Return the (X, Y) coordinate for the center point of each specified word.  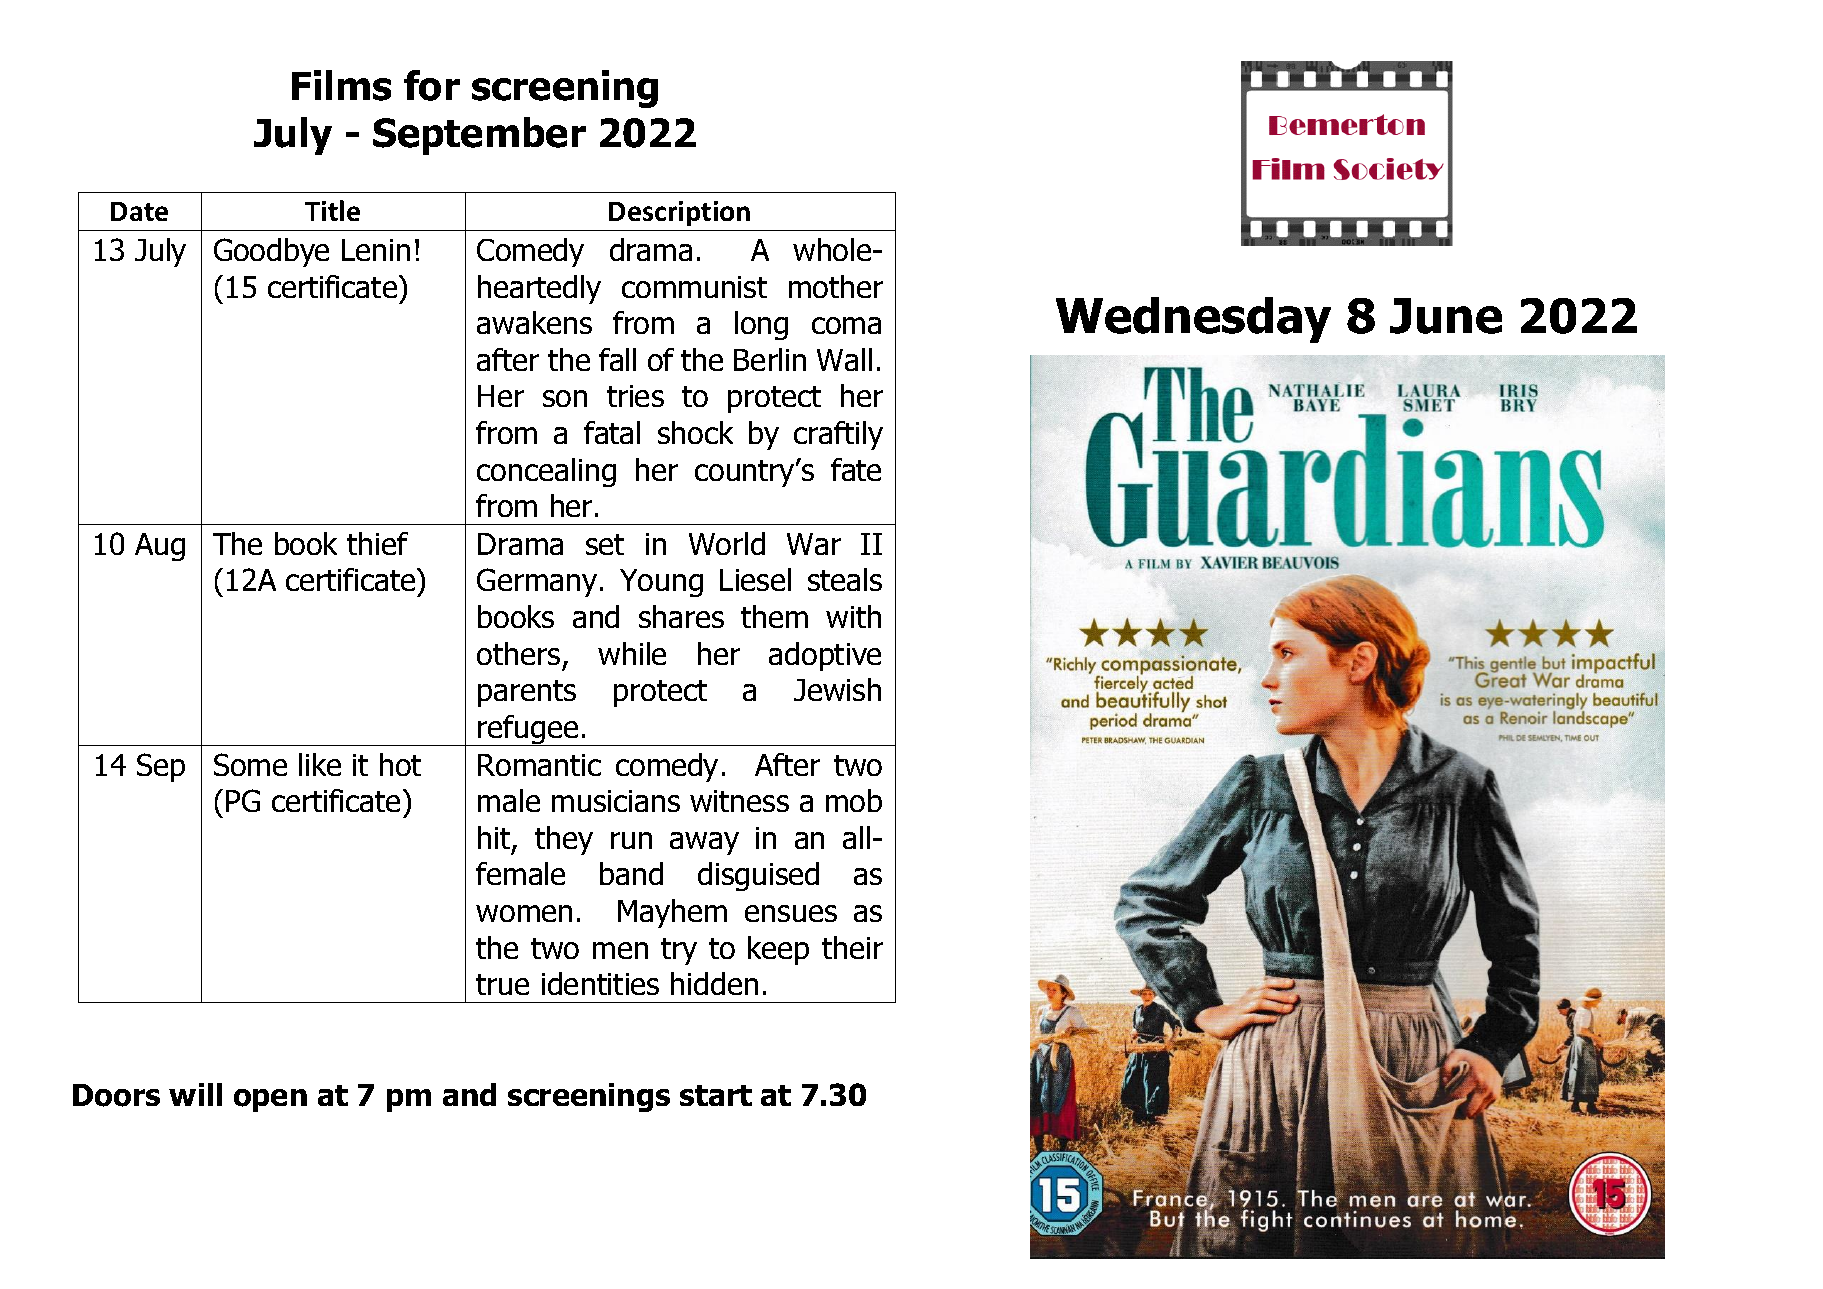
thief (377, 543)
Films (341, 85)
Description (679, 213)
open (270, 1100)
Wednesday (1193, 320)
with (853, 616)
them (774, 616)
